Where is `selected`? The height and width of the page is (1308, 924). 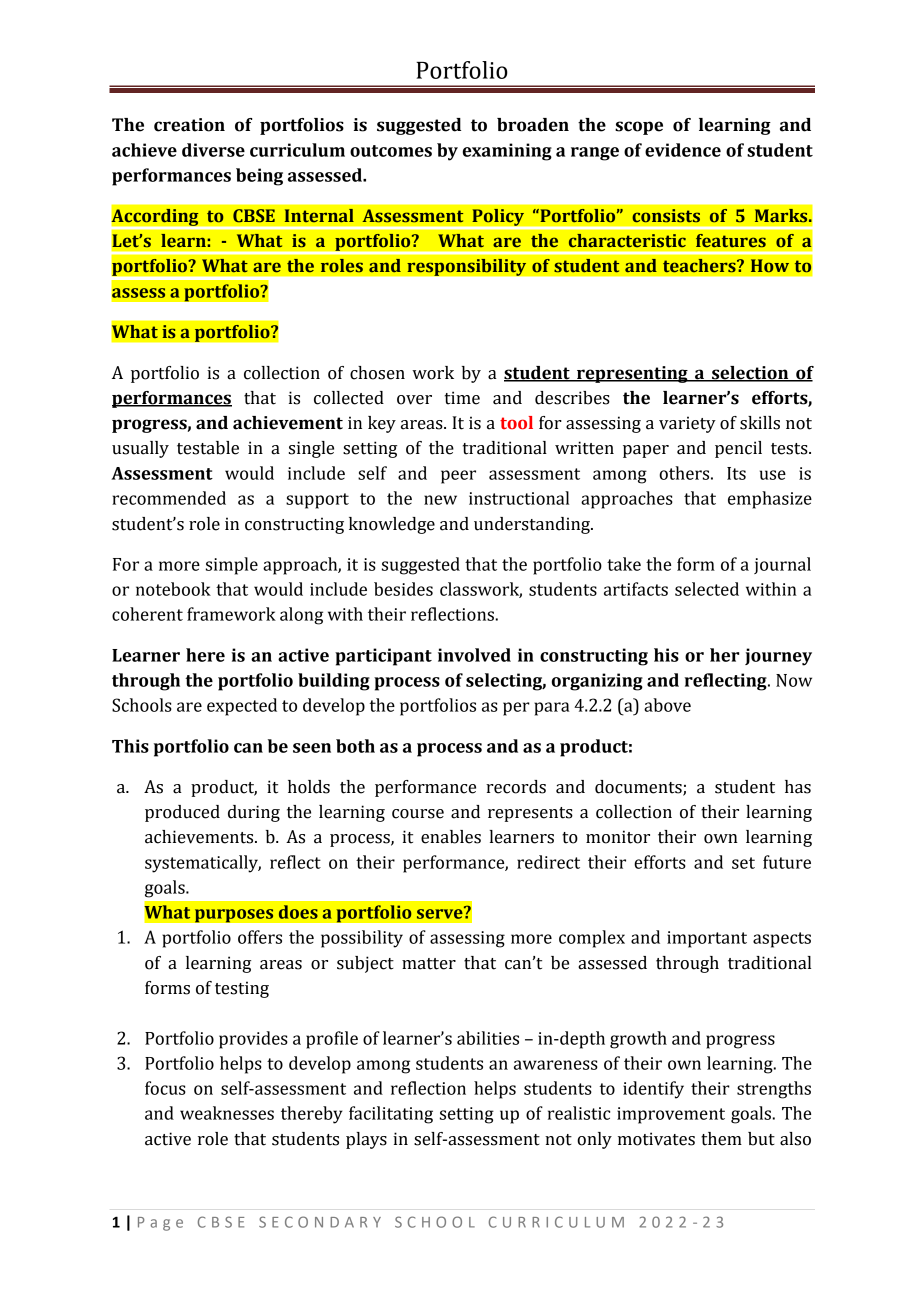 selected is located at coordinates (707, 589).
